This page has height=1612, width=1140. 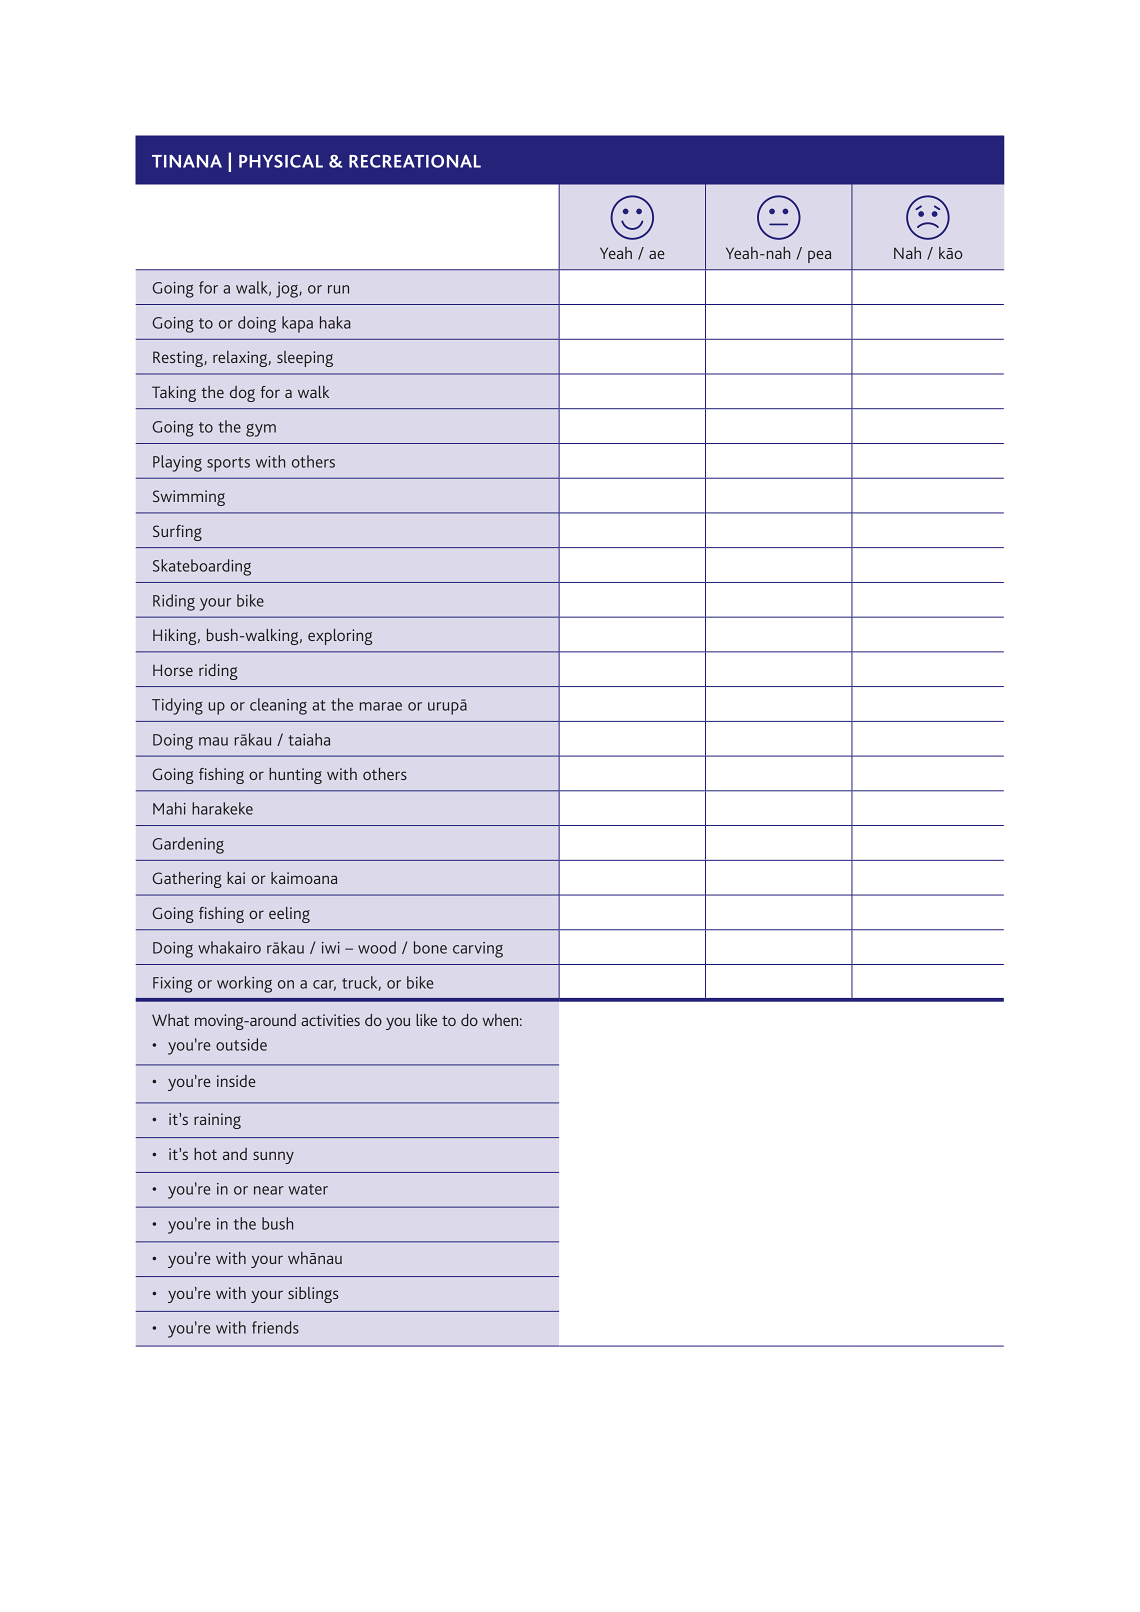 I want to click on like, so click(x=426, y=1020).
